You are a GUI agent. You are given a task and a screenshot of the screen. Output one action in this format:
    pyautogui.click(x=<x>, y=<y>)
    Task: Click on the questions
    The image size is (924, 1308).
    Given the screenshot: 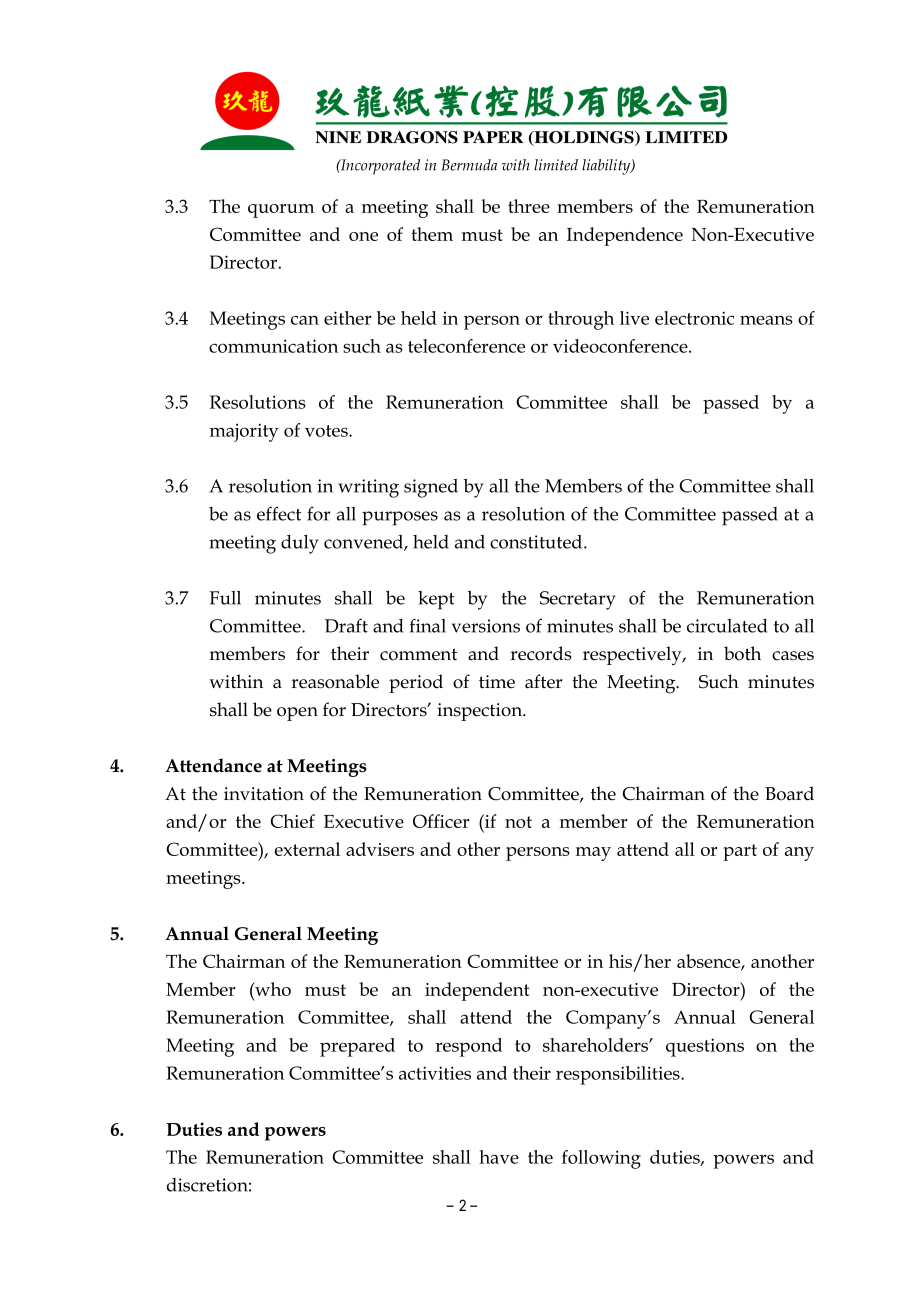 What is the action you would take?
    pyautogui.click(x=705, y=1047)
